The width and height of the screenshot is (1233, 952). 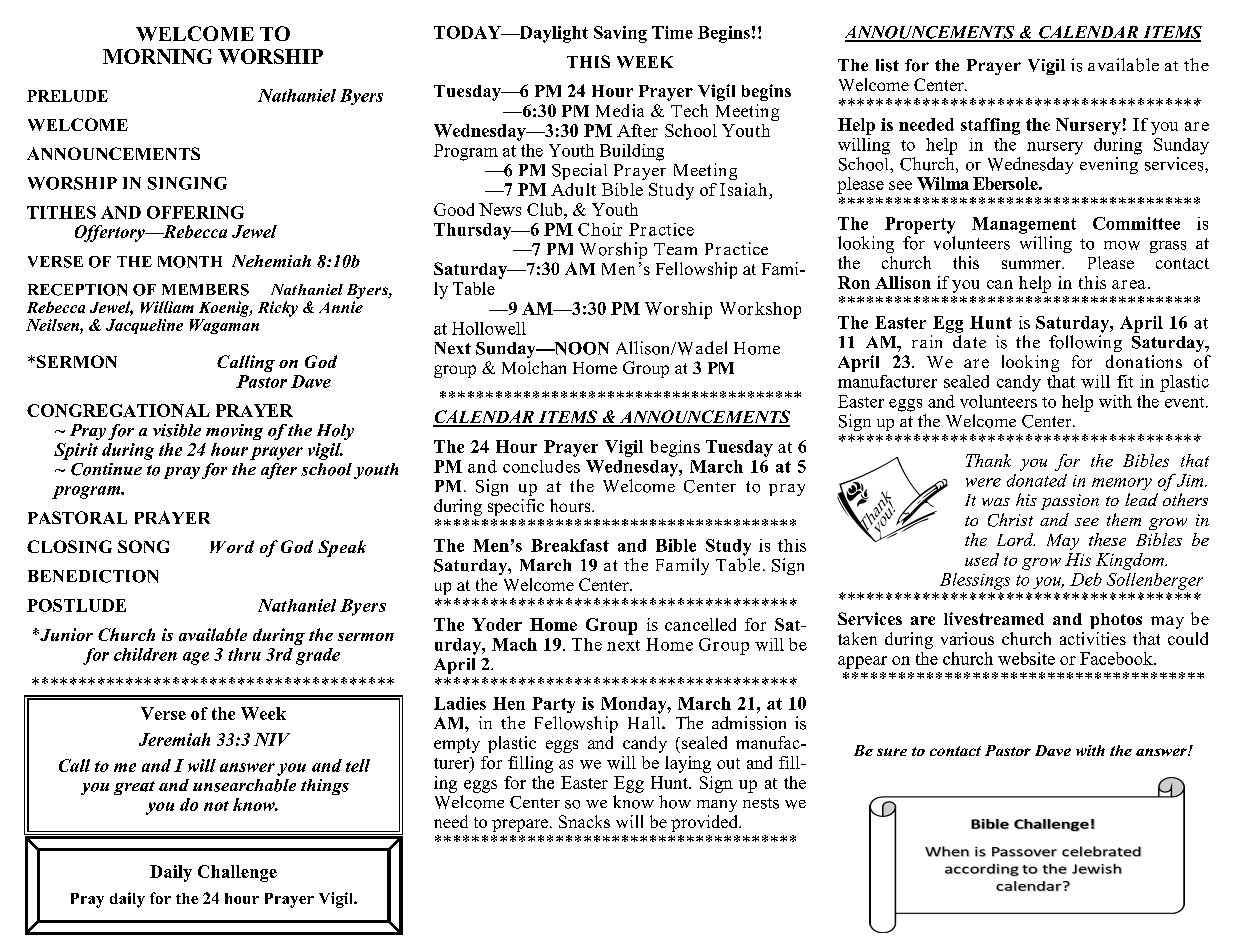 What do you see at coordinates (143, 546) in the screenshot?
I see `SONG` at bounding box center [143, 546].
